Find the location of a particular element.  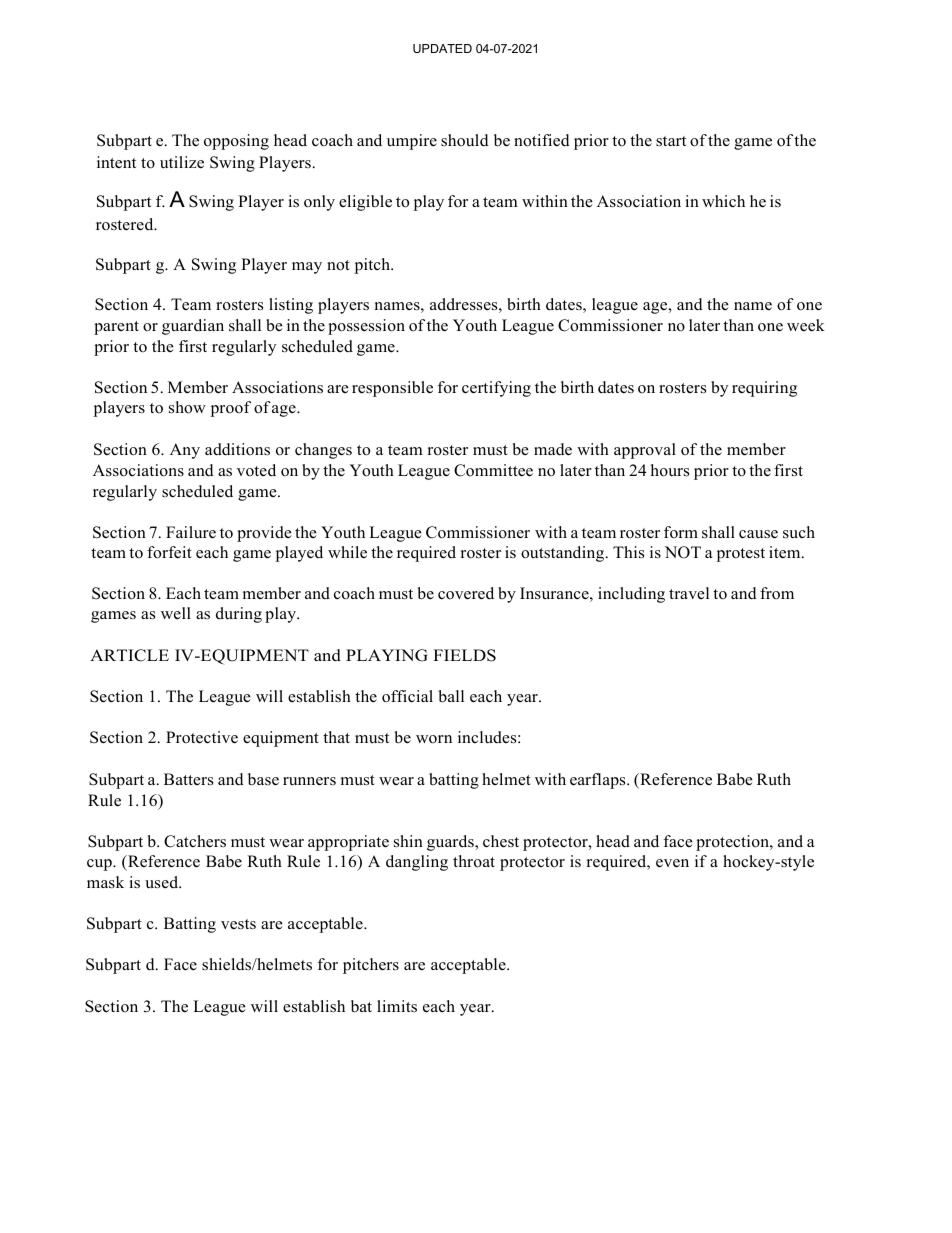

cause is located at coordinates (758, 534).
